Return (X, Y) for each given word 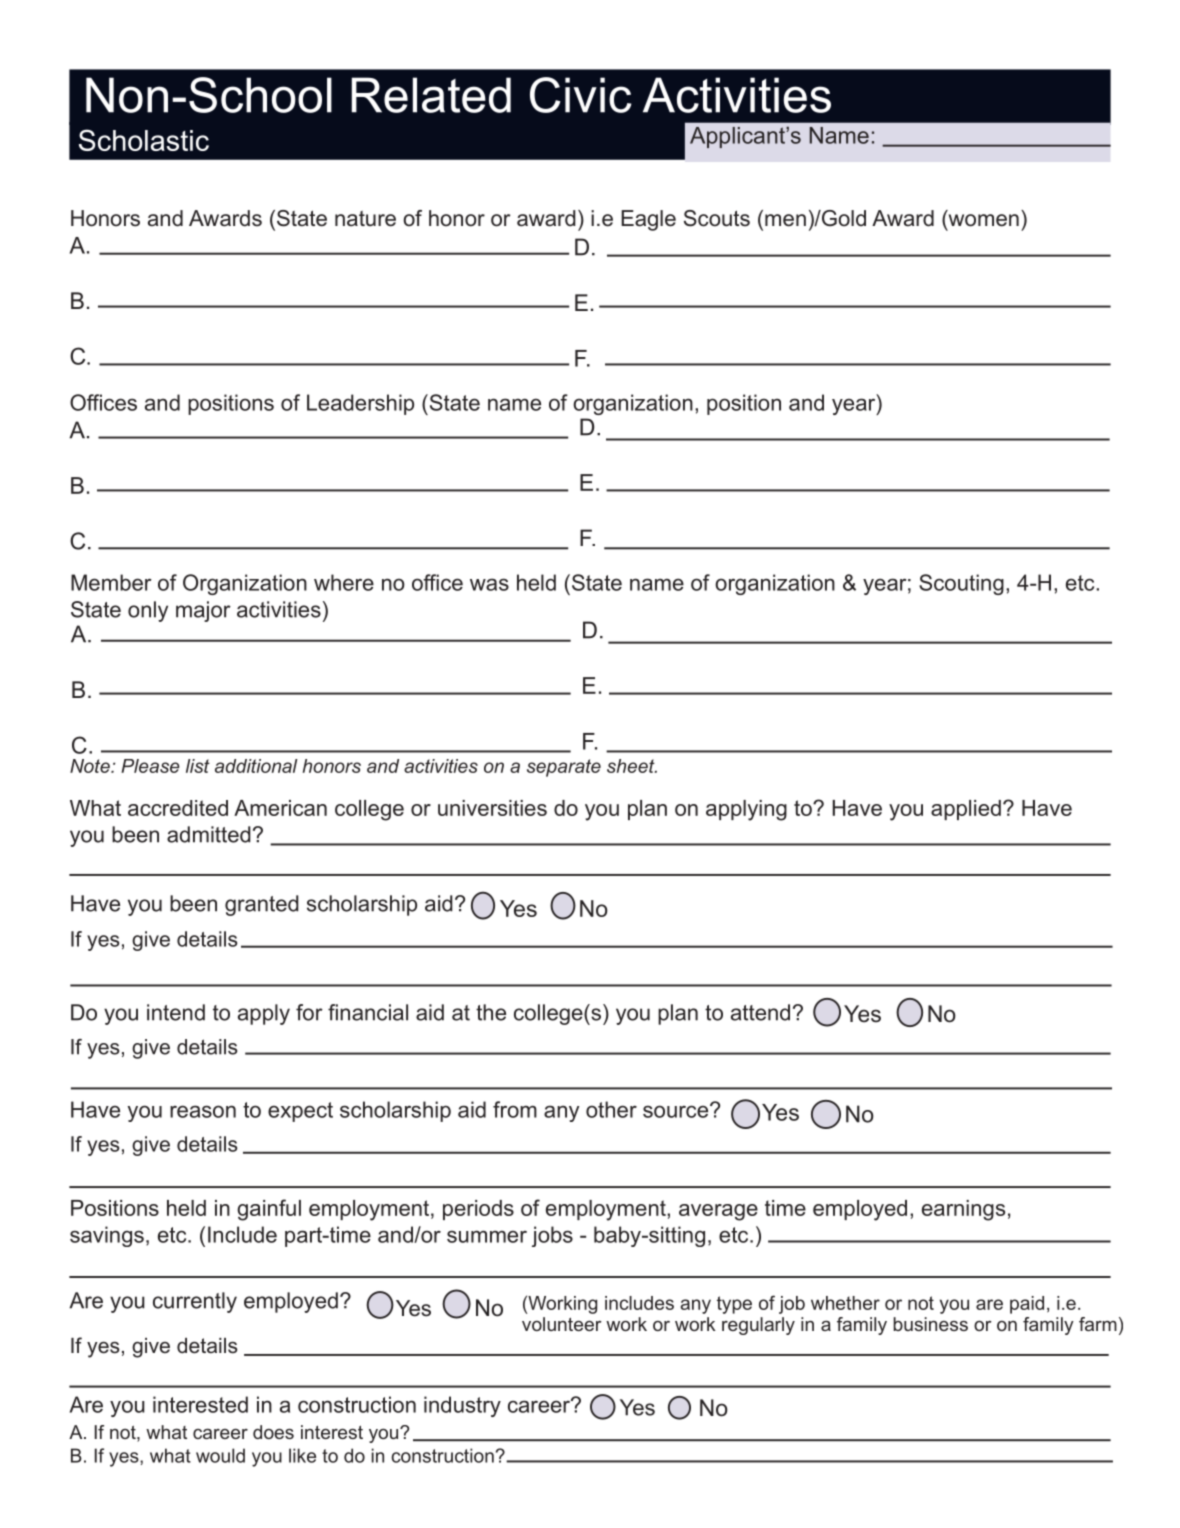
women (982, 220)
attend (760, 1012)
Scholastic (144, 140)
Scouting (961, 584)
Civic (581, 95)
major (203, 611)
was (489, 584)
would (220, 1455)
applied (966, 810)
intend (176, 1012)
